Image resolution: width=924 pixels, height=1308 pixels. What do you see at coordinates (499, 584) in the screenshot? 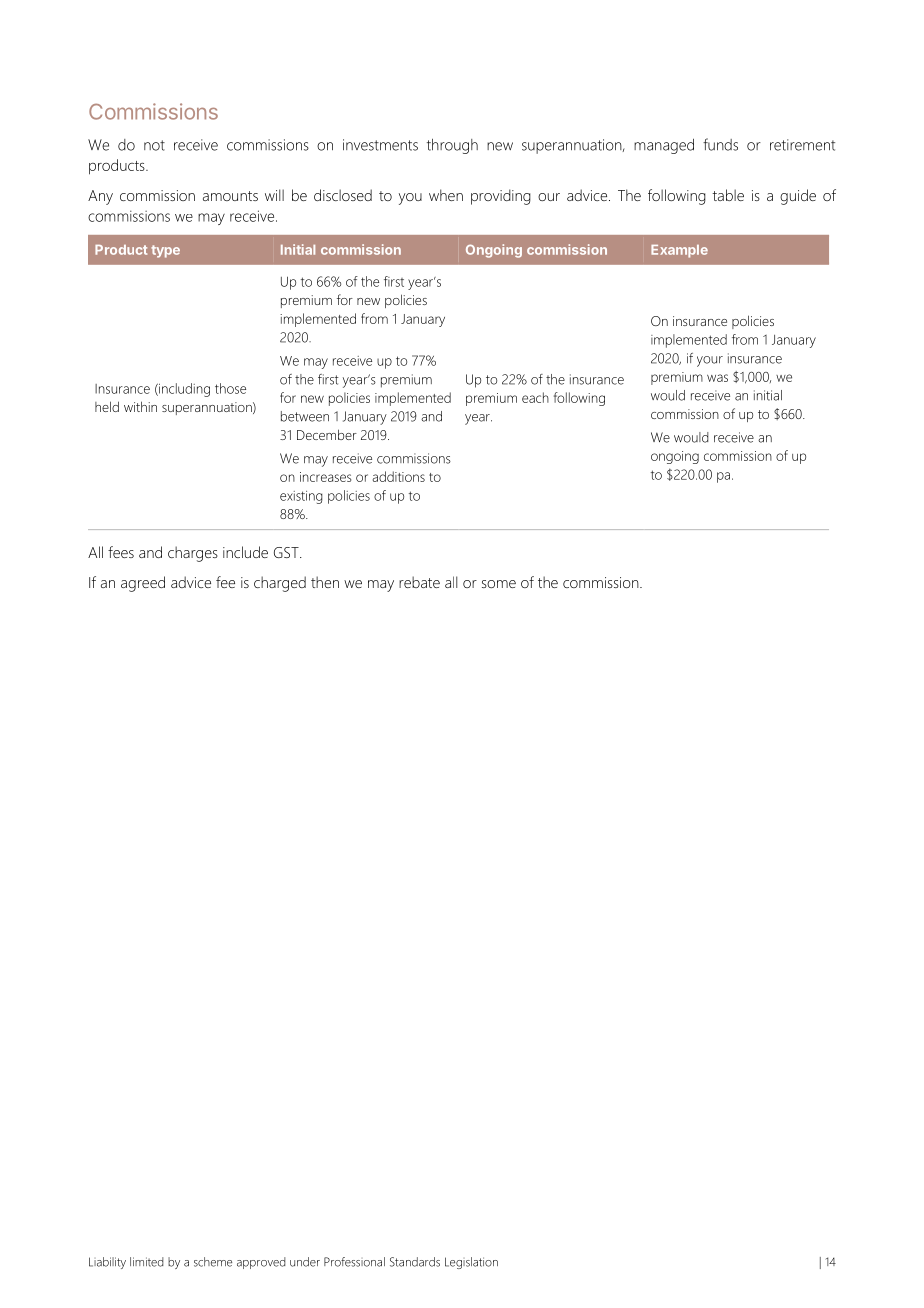
I see `some` at bounding box center [499, 584].
